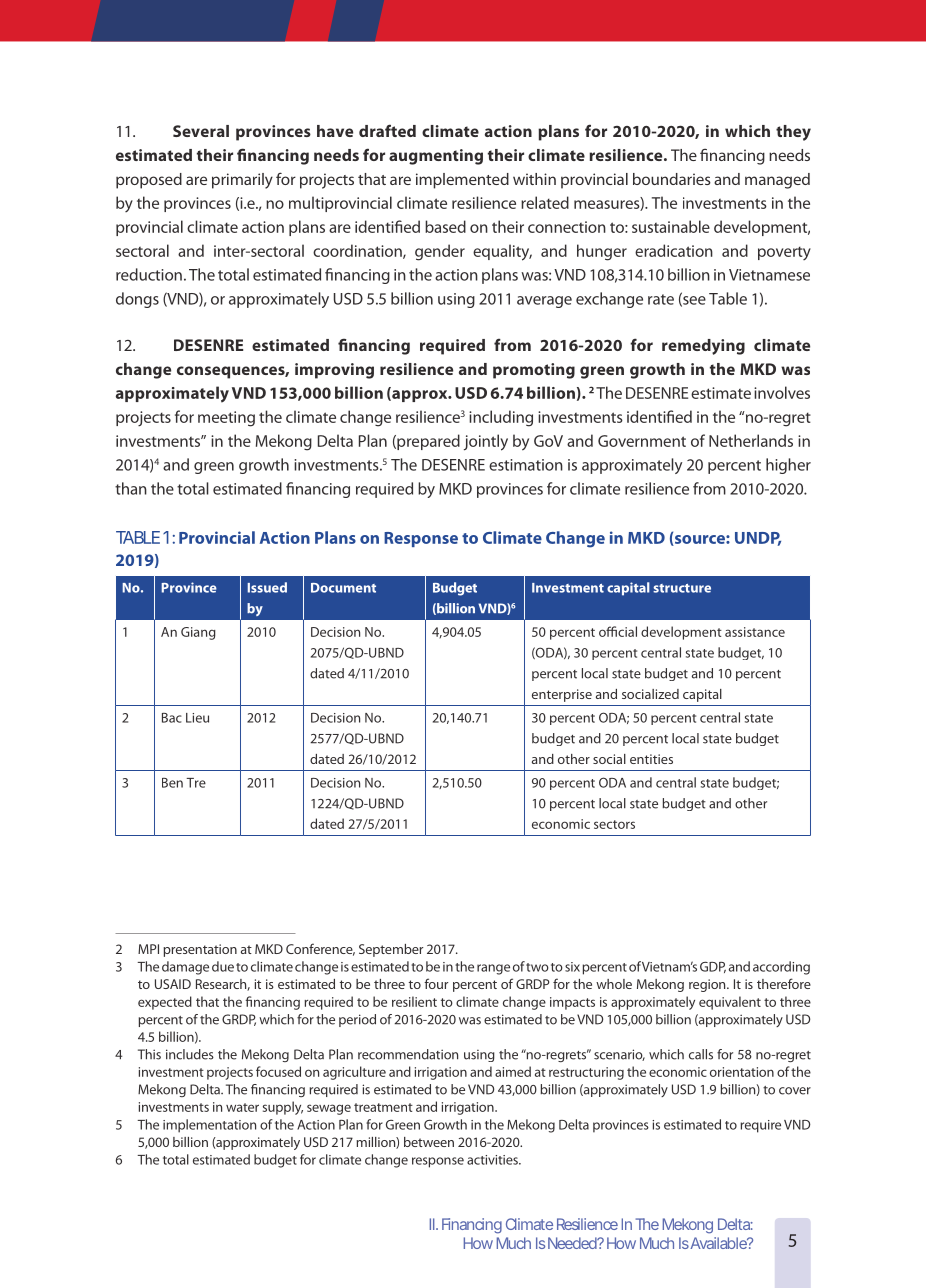 This screenshot has width=926, height=1288. What do you see at coordinates (200, 950) in the screenshot?
I see `presentation` at bounding box center [200, 950].
